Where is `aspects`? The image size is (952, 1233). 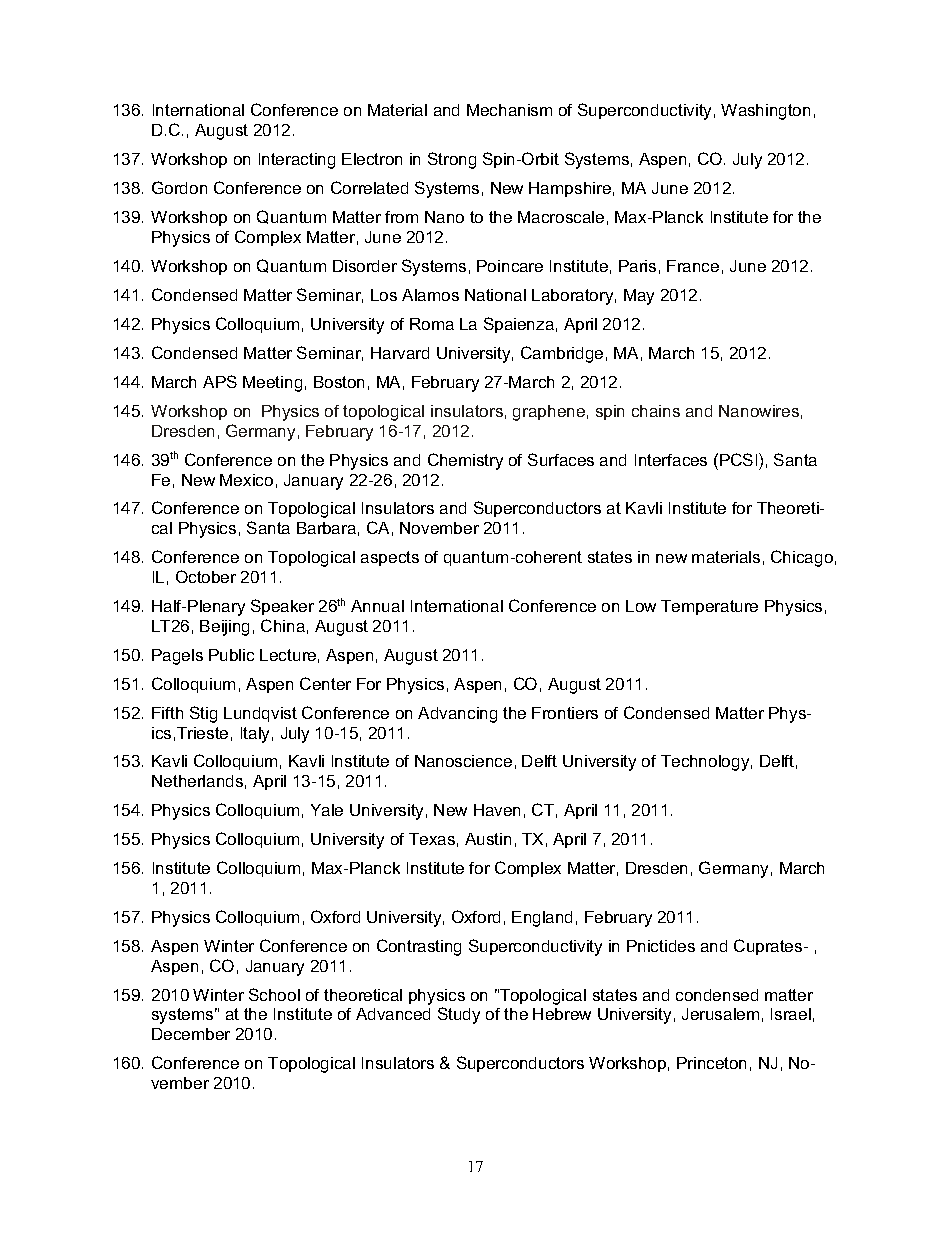 aspects is located at coordinates (390, 558).
